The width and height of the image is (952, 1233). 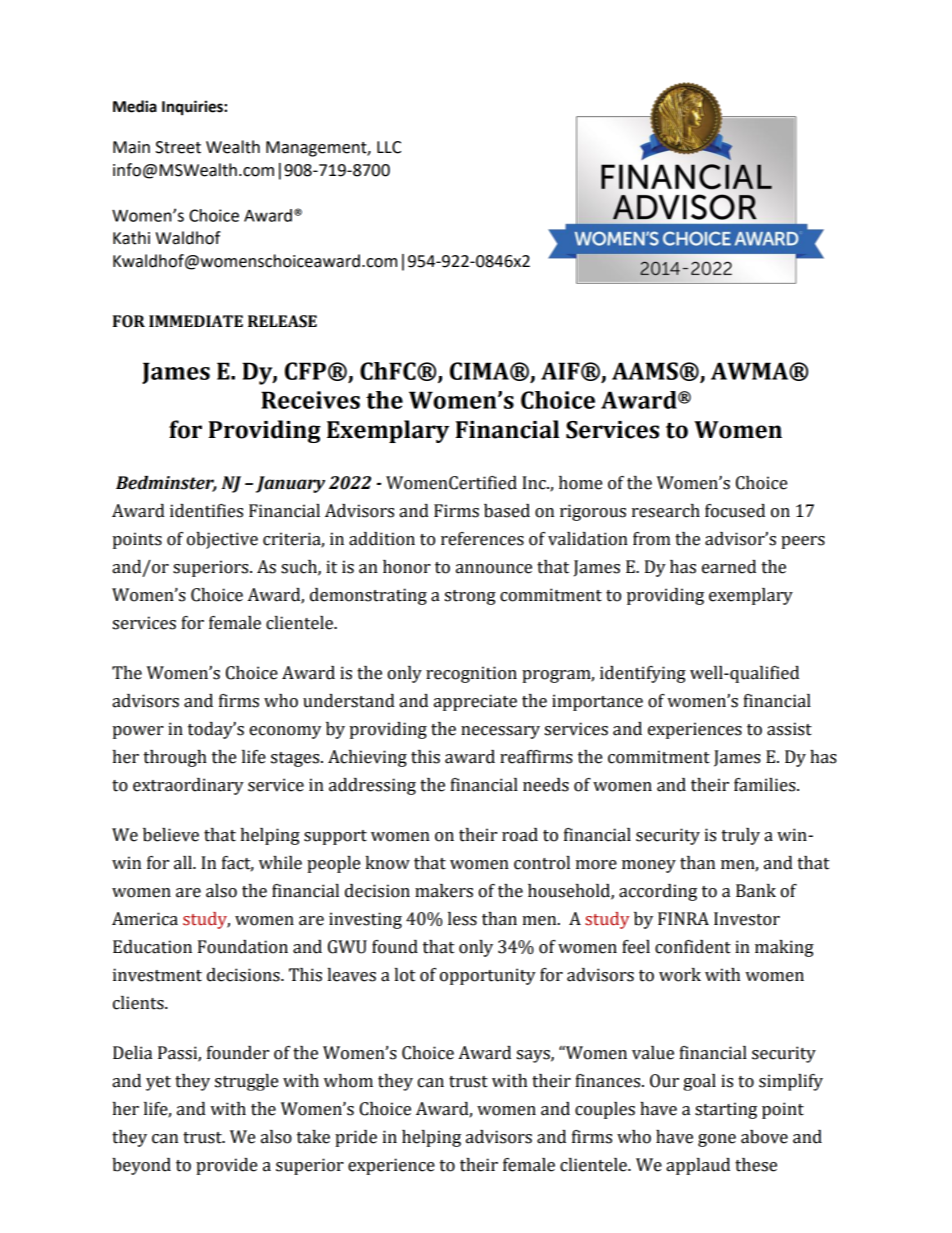 I want to click on home, so click(x=580, y=483).
